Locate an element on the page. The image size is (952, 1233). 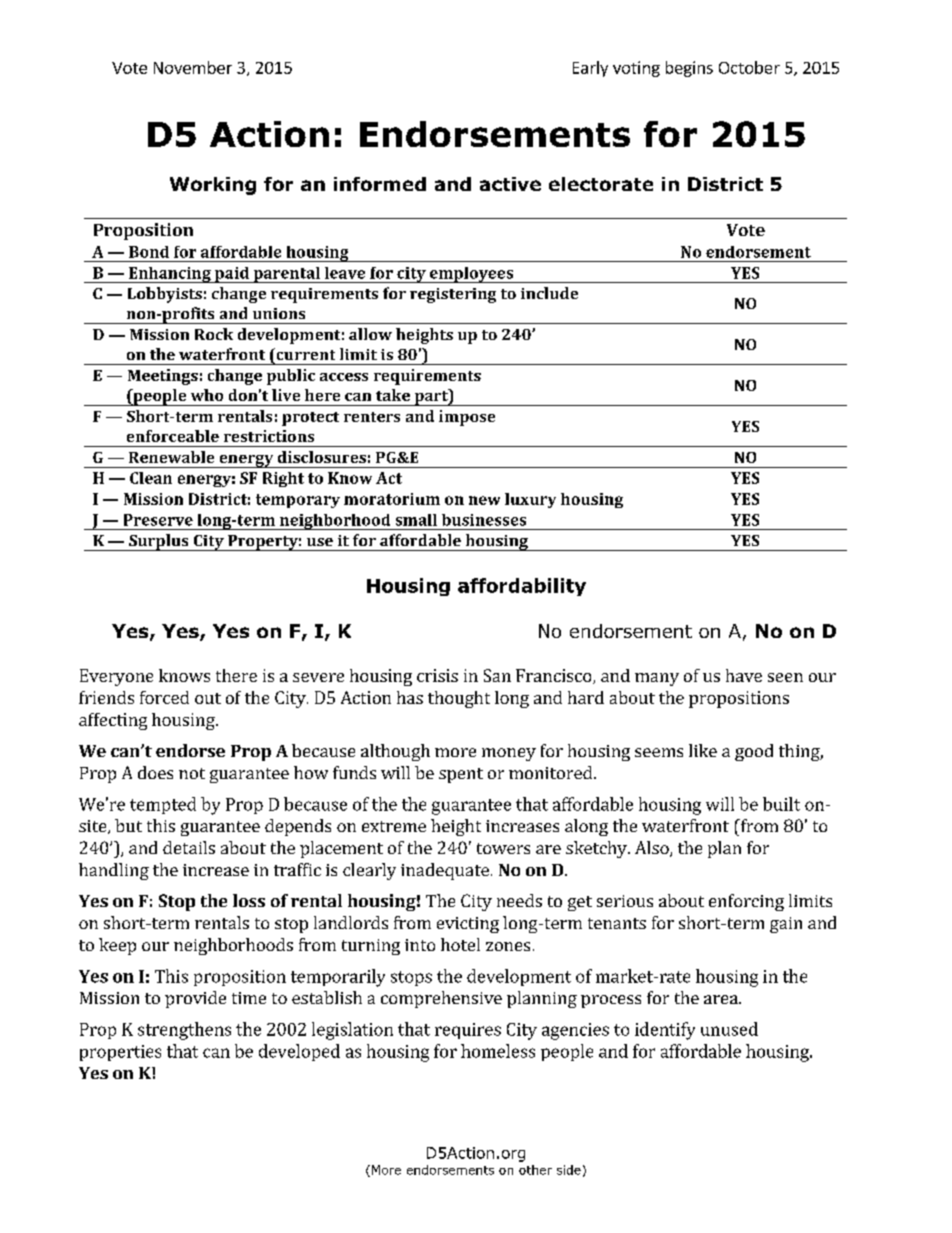
strengthens is located at coordinates (184, 1031).
